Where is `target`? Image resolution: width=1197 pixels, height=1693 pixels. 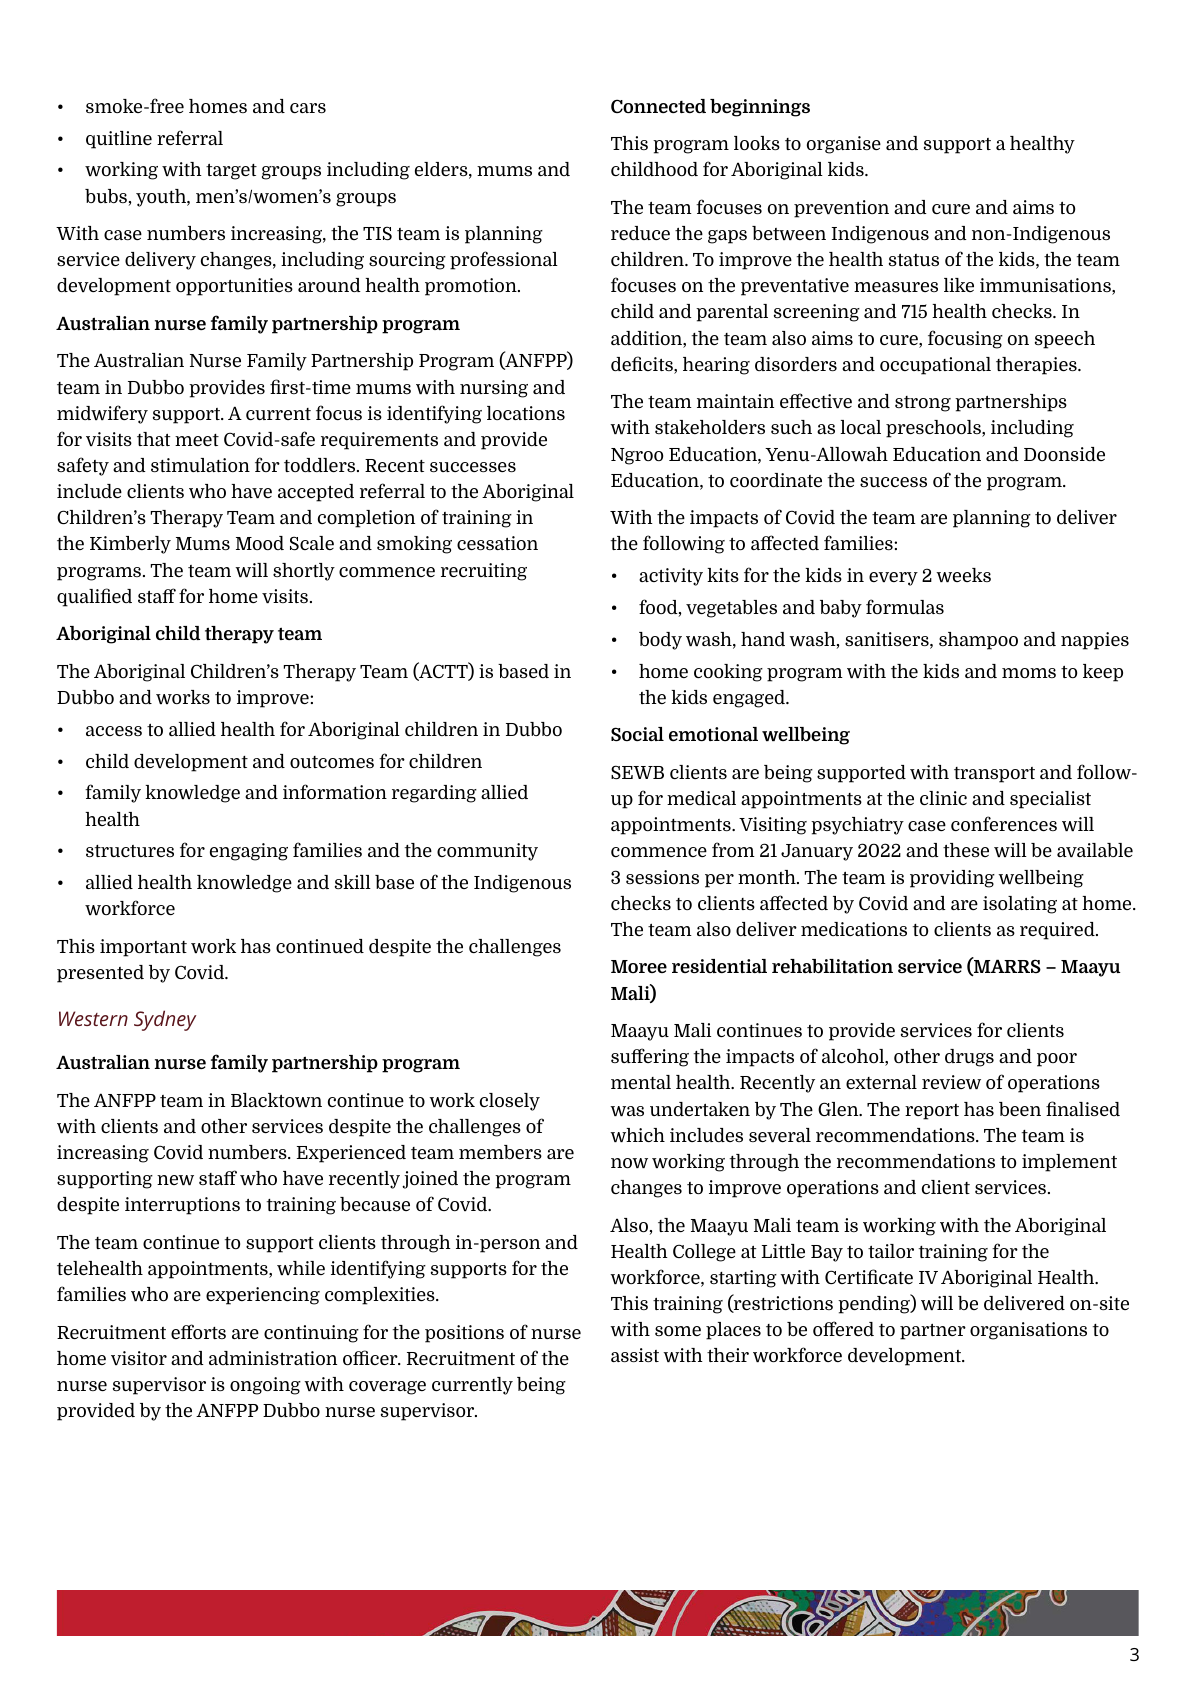 target is located at coordinates (231, 172).
